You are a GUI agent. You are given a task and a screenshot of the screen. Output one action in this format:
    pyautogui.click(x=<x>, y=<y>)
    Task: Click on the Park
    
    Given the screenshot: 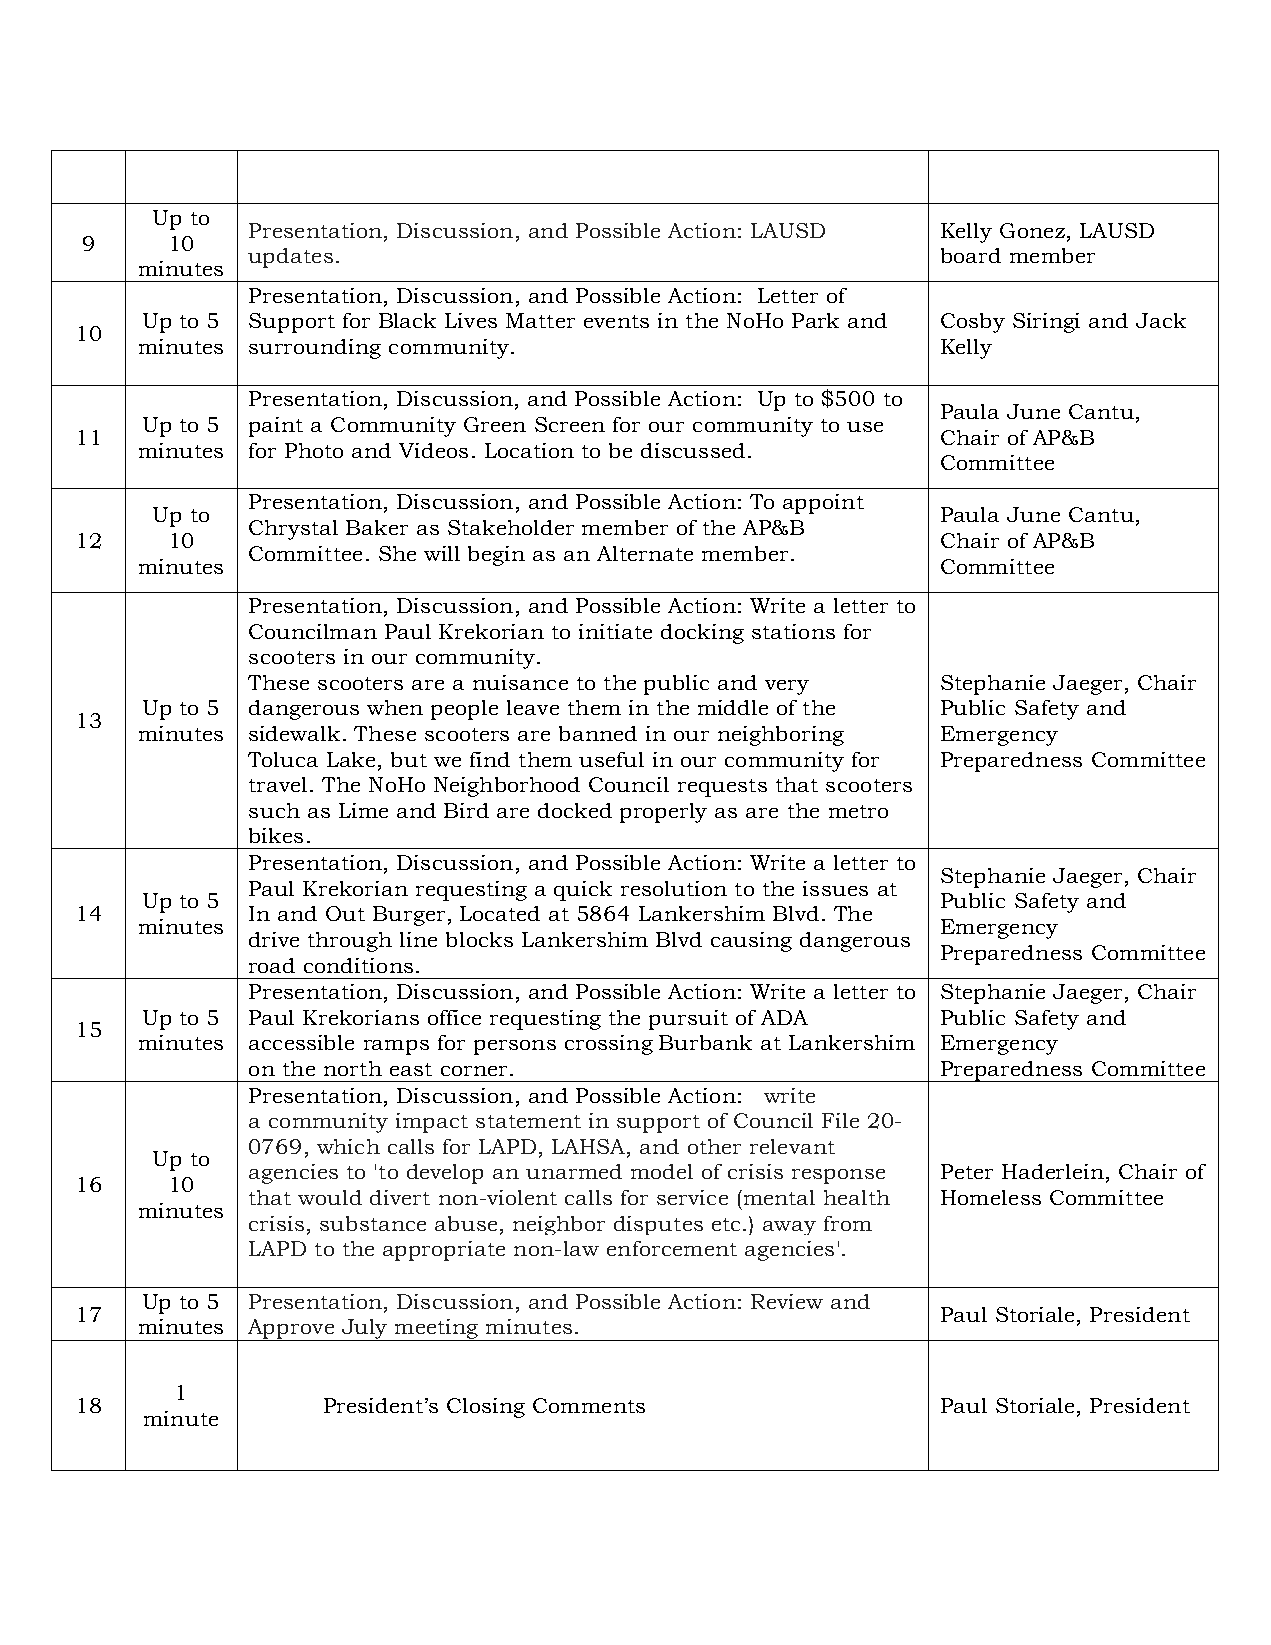 What is the action you would take?
    pyautogui.click(x=815, y=320)
